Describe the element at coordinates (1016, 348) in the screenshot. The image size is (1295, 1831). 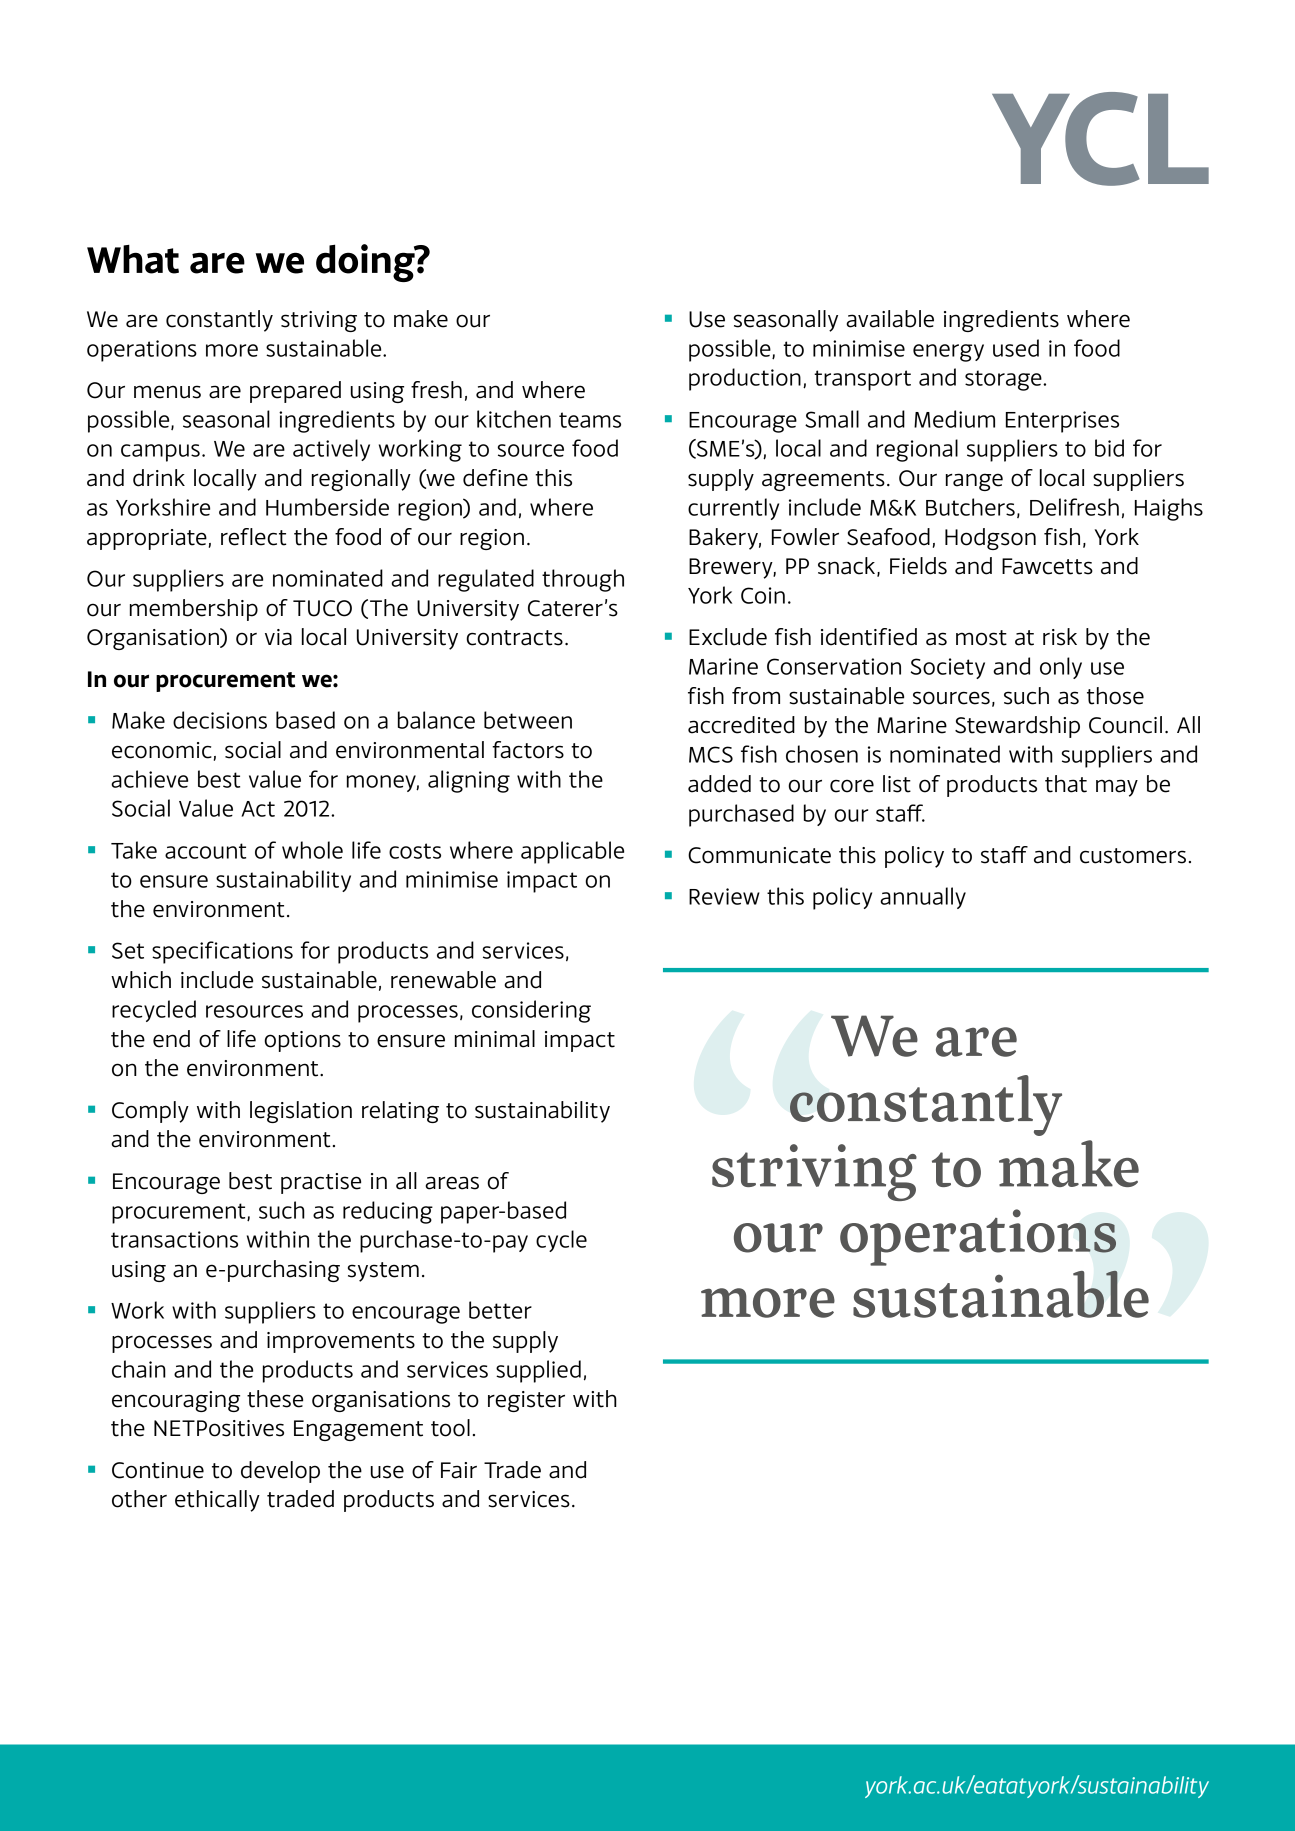
I see `used` at that location.
